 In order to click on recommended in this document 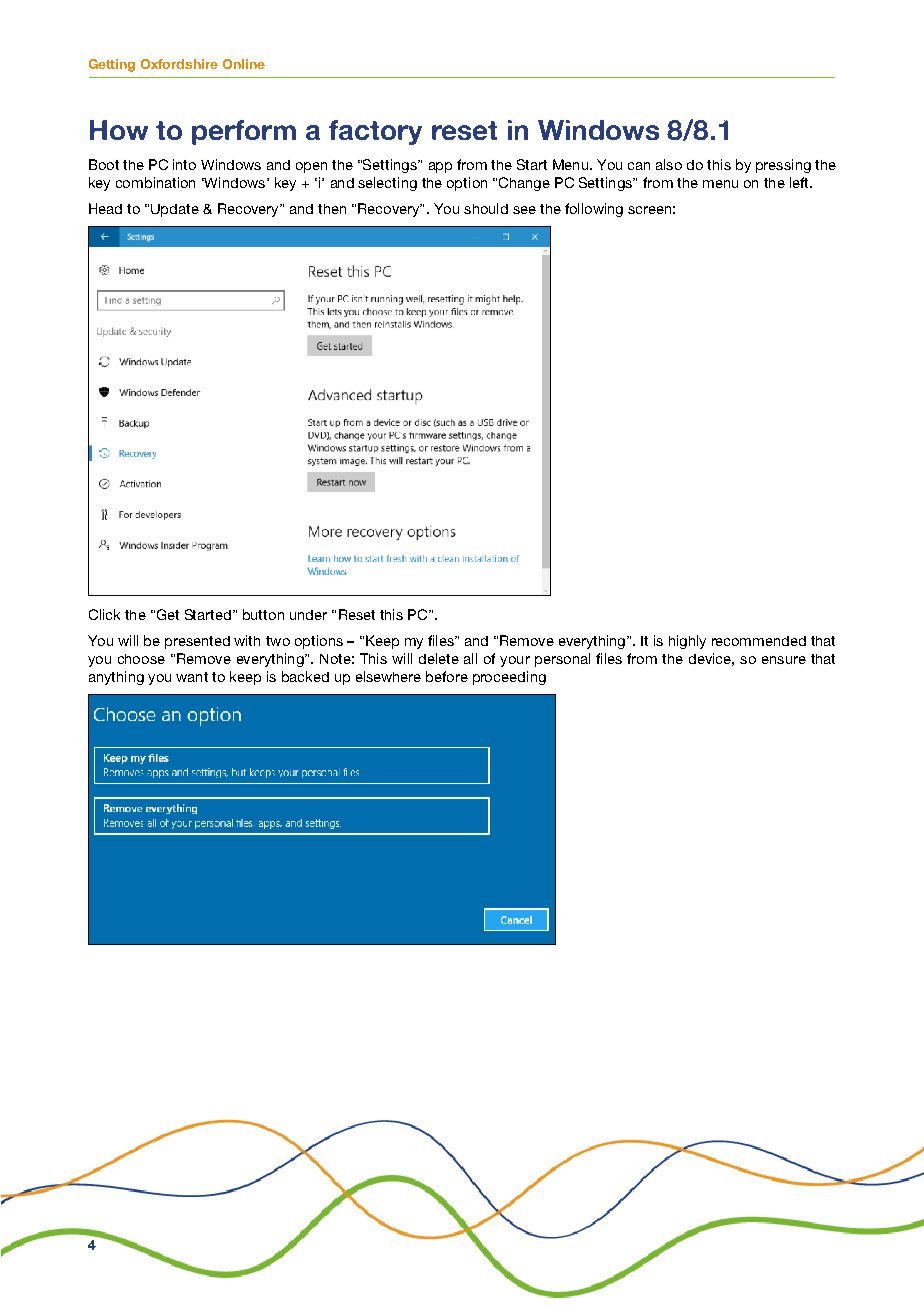, I will do `click(759, 641)`.
